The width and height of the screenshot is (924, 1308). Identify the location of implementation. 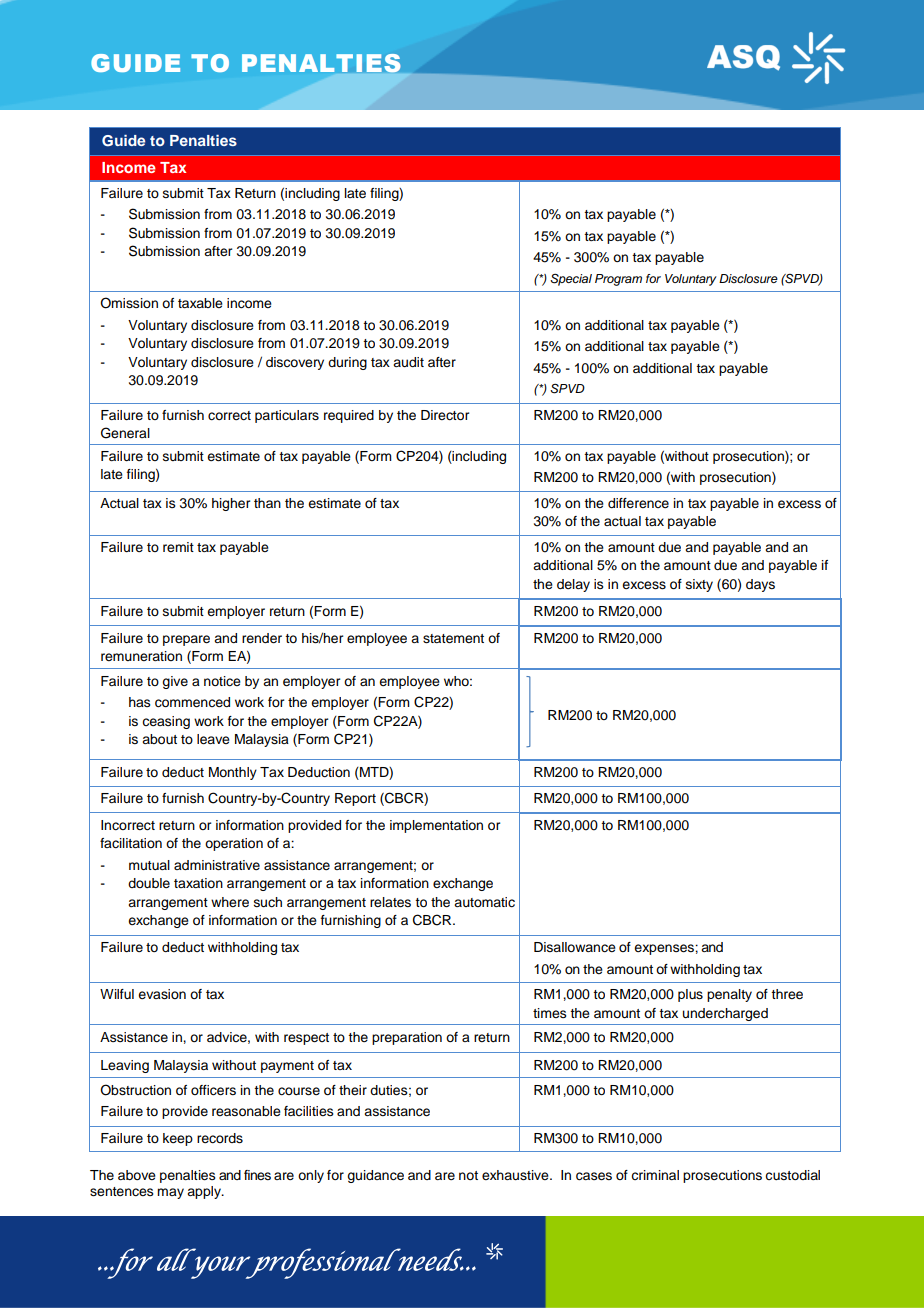
(436, 826).
